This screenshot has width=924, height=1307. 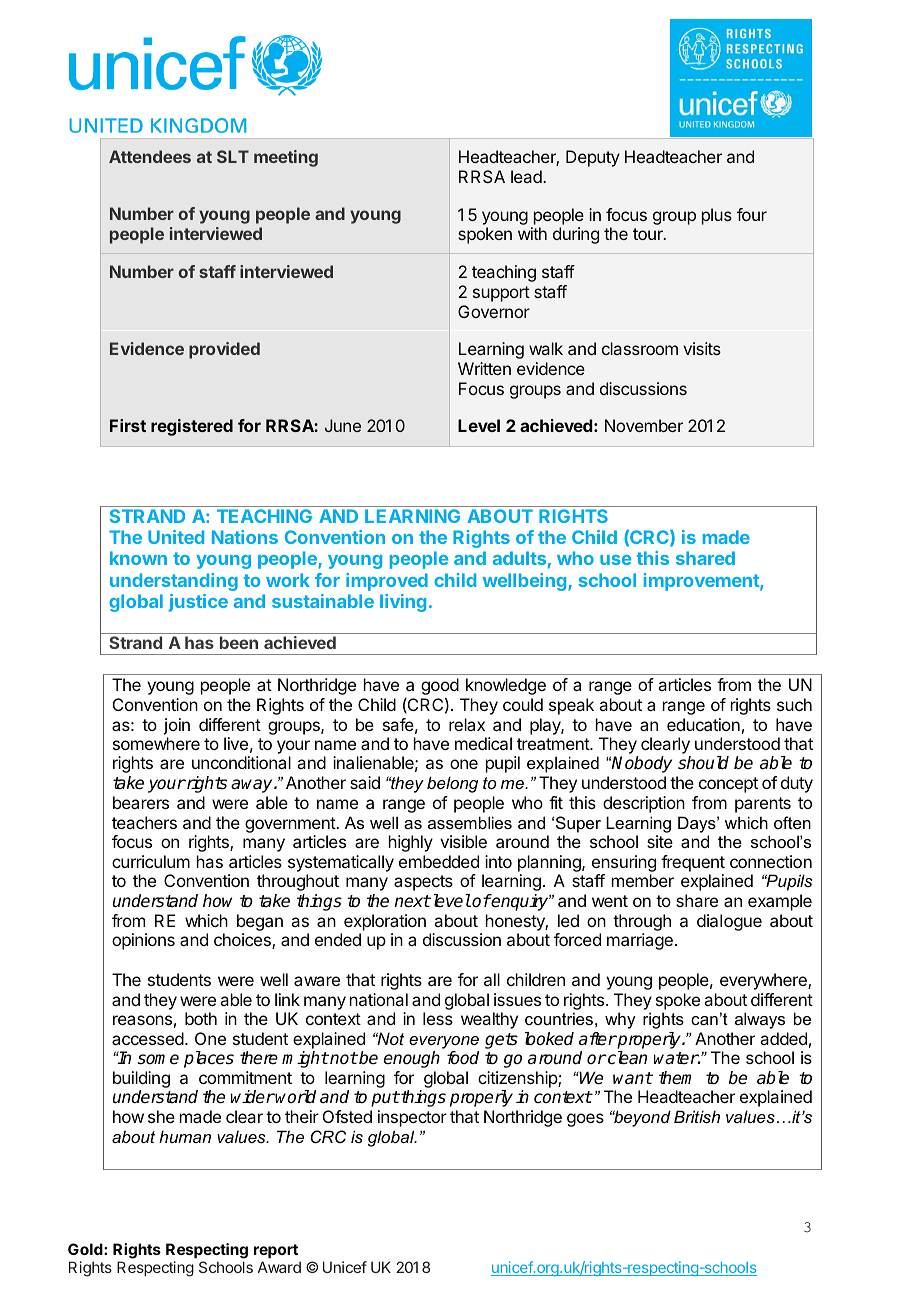 I want to click on report, so click(x=276, y=1251).
